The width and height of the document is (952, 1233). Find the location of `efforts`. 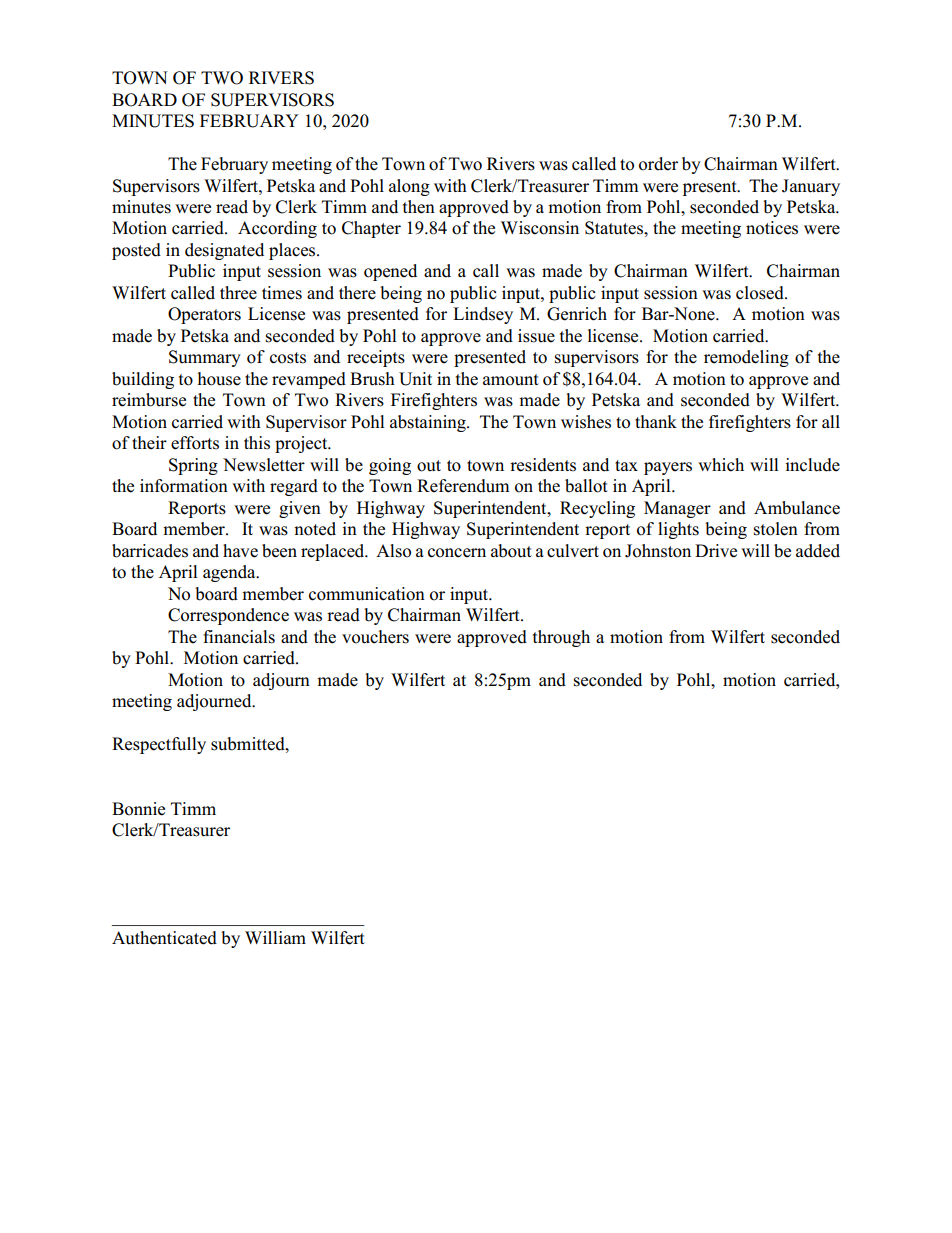

efforts is located at coordinates (195, 443).
